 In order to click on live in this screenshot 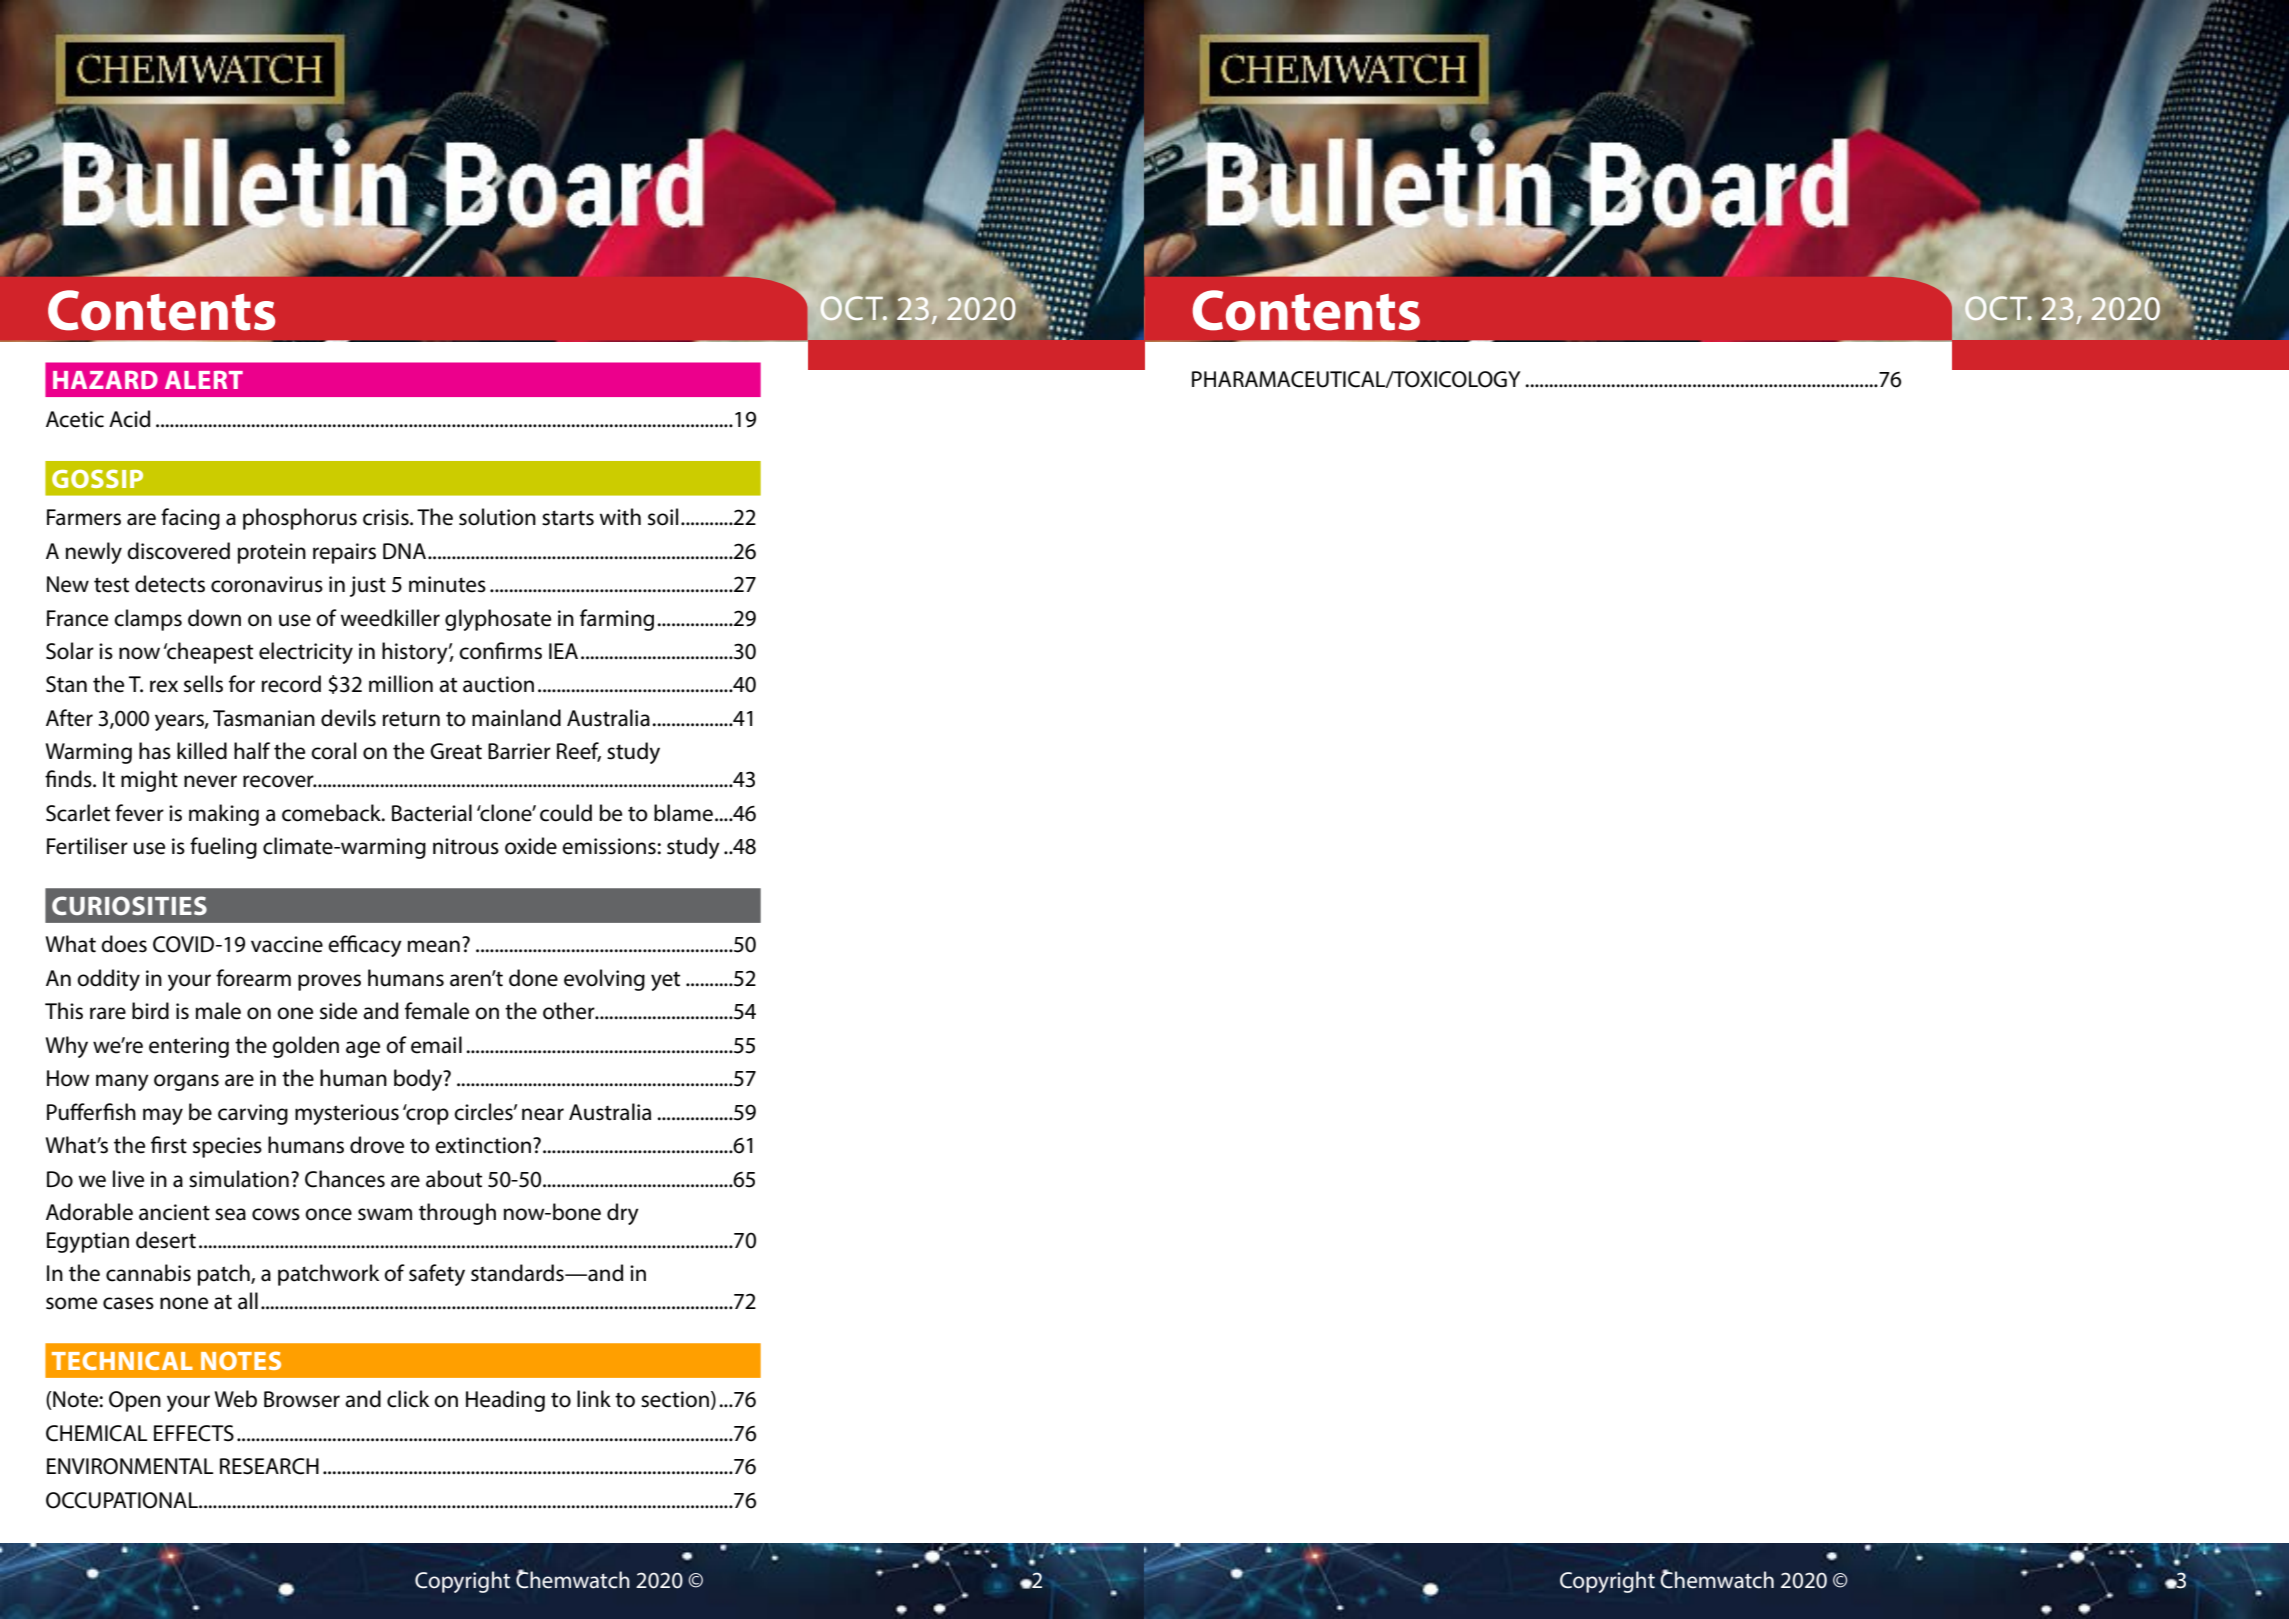, I will do `click(128, 1179)`.
